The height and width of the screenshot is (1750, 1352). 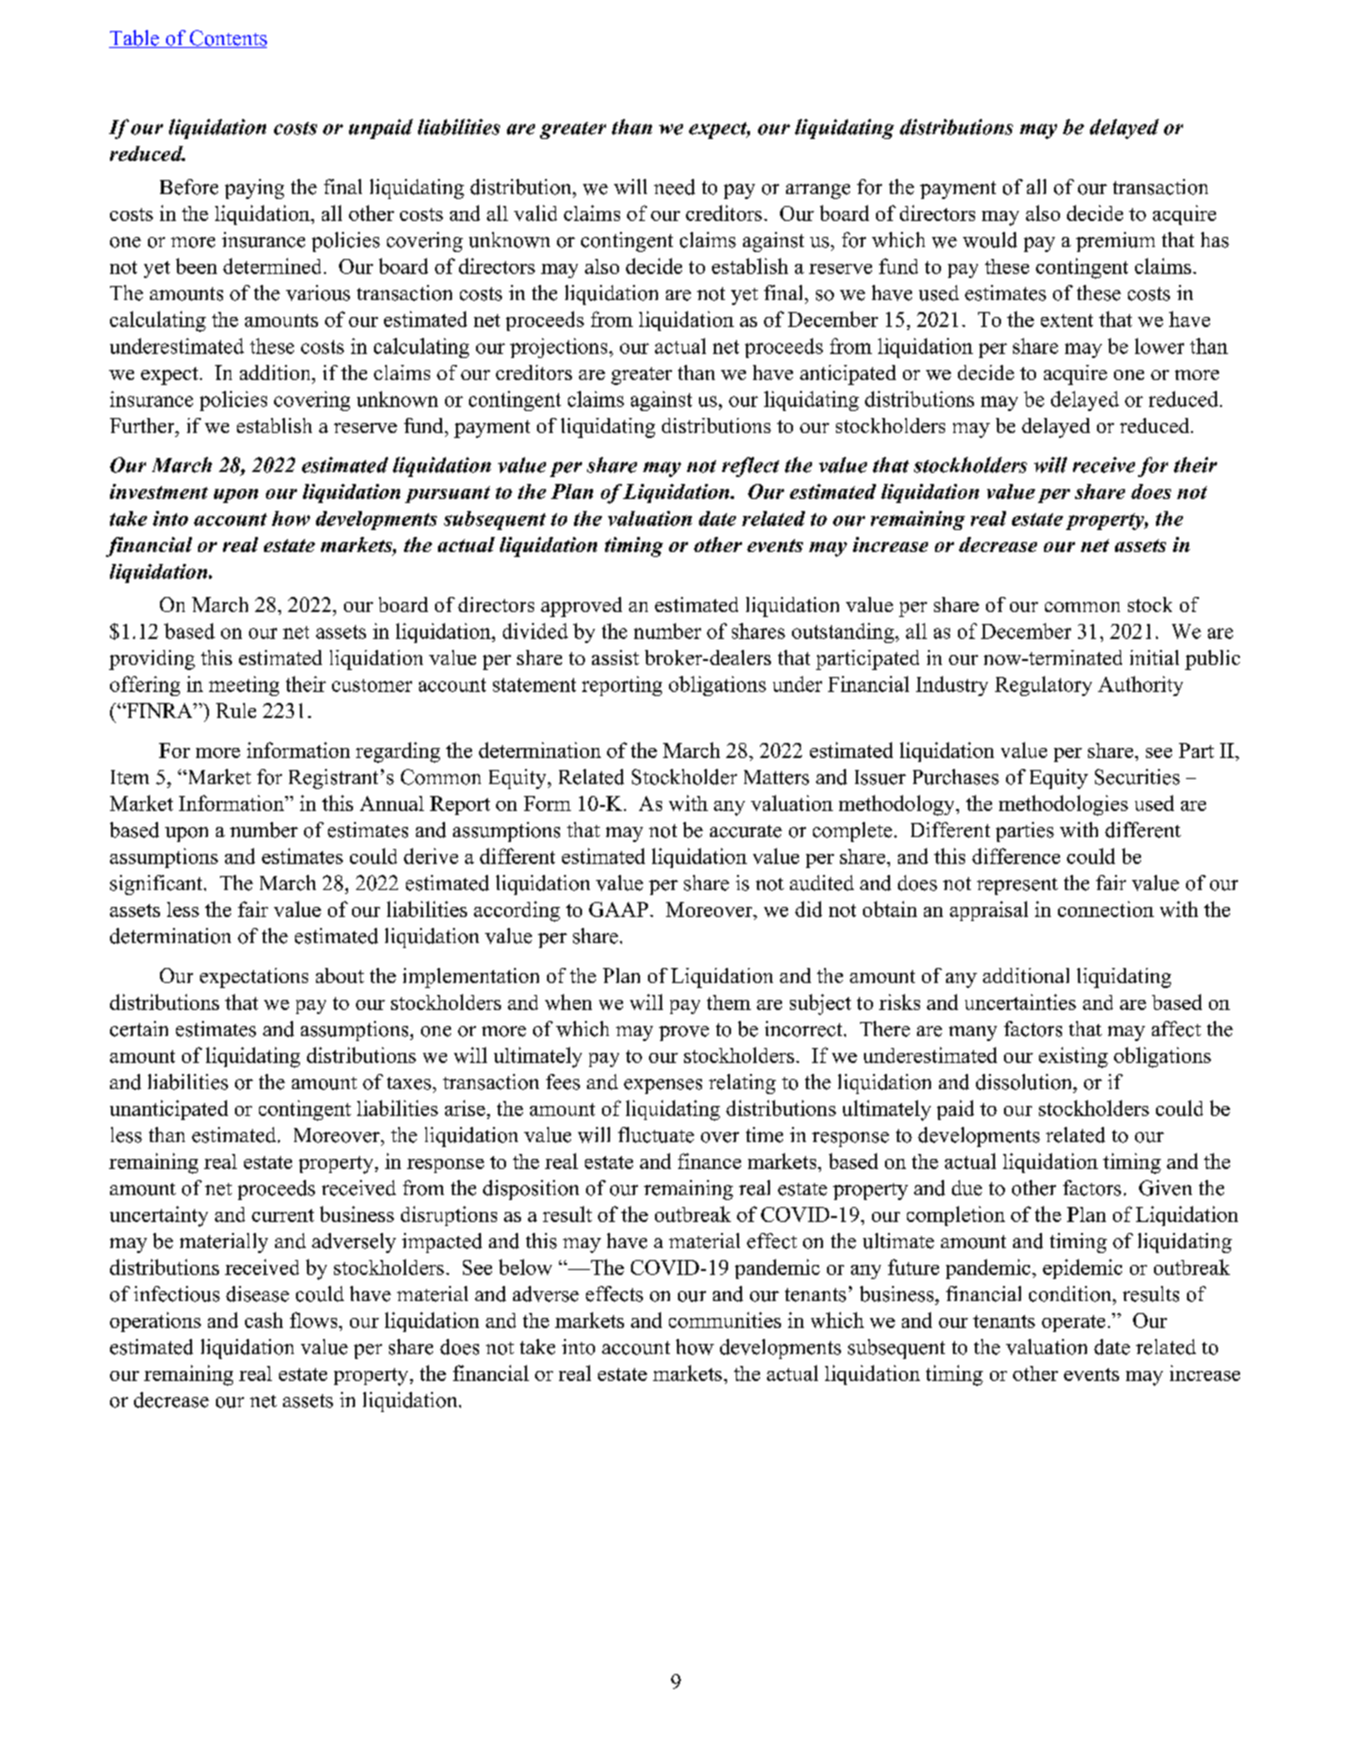 What do you see at coordinates (1159, 346) in the screenshot?
I see `lower` at bounding box center [1159, 346].
